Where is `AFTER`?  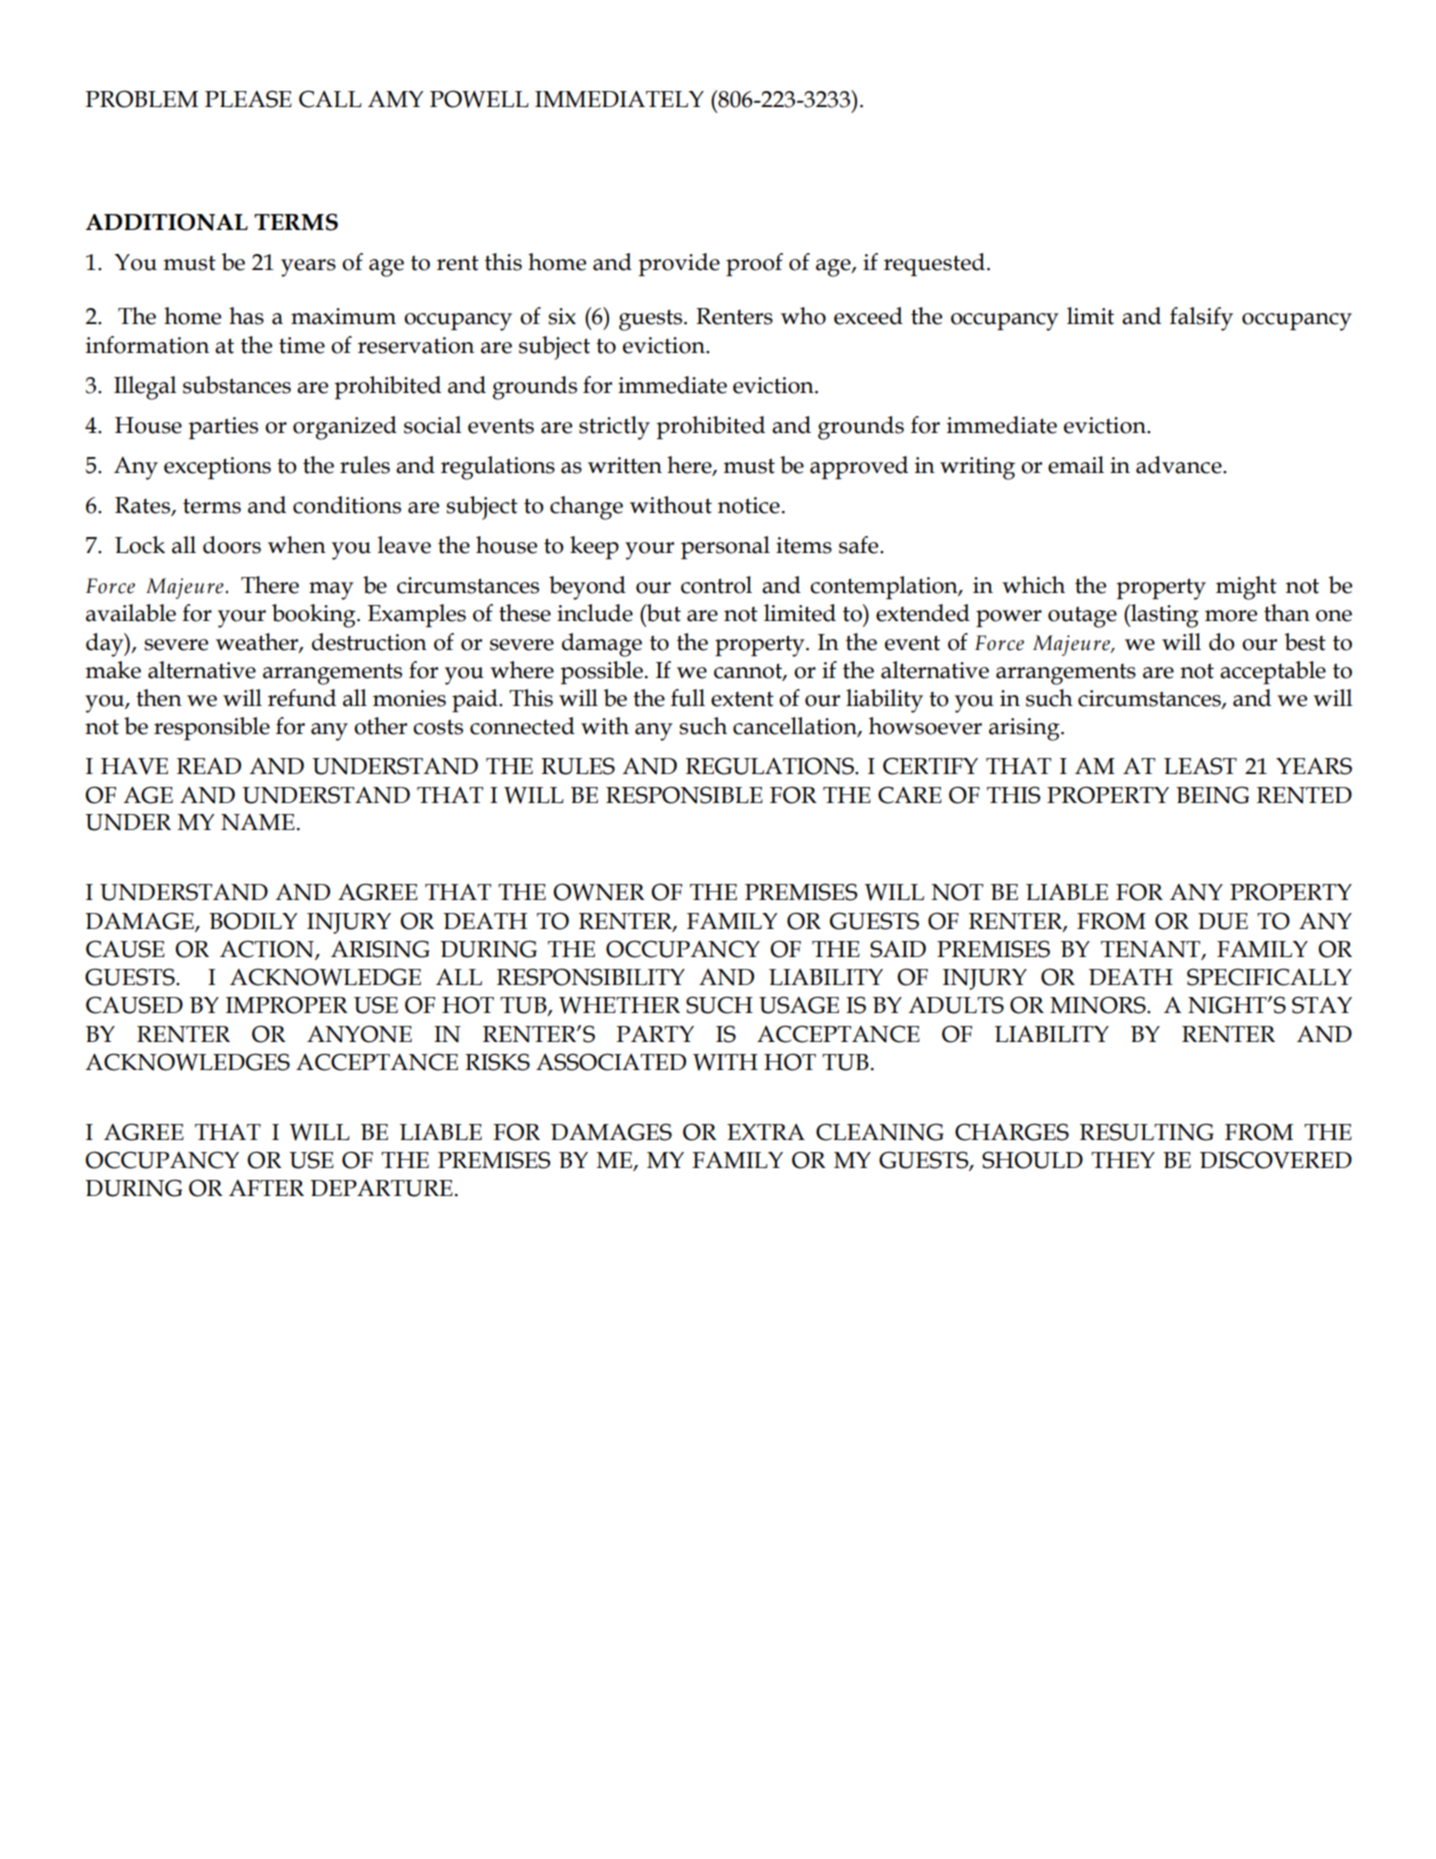 AFTER is located at coordinates (266, 1188).
